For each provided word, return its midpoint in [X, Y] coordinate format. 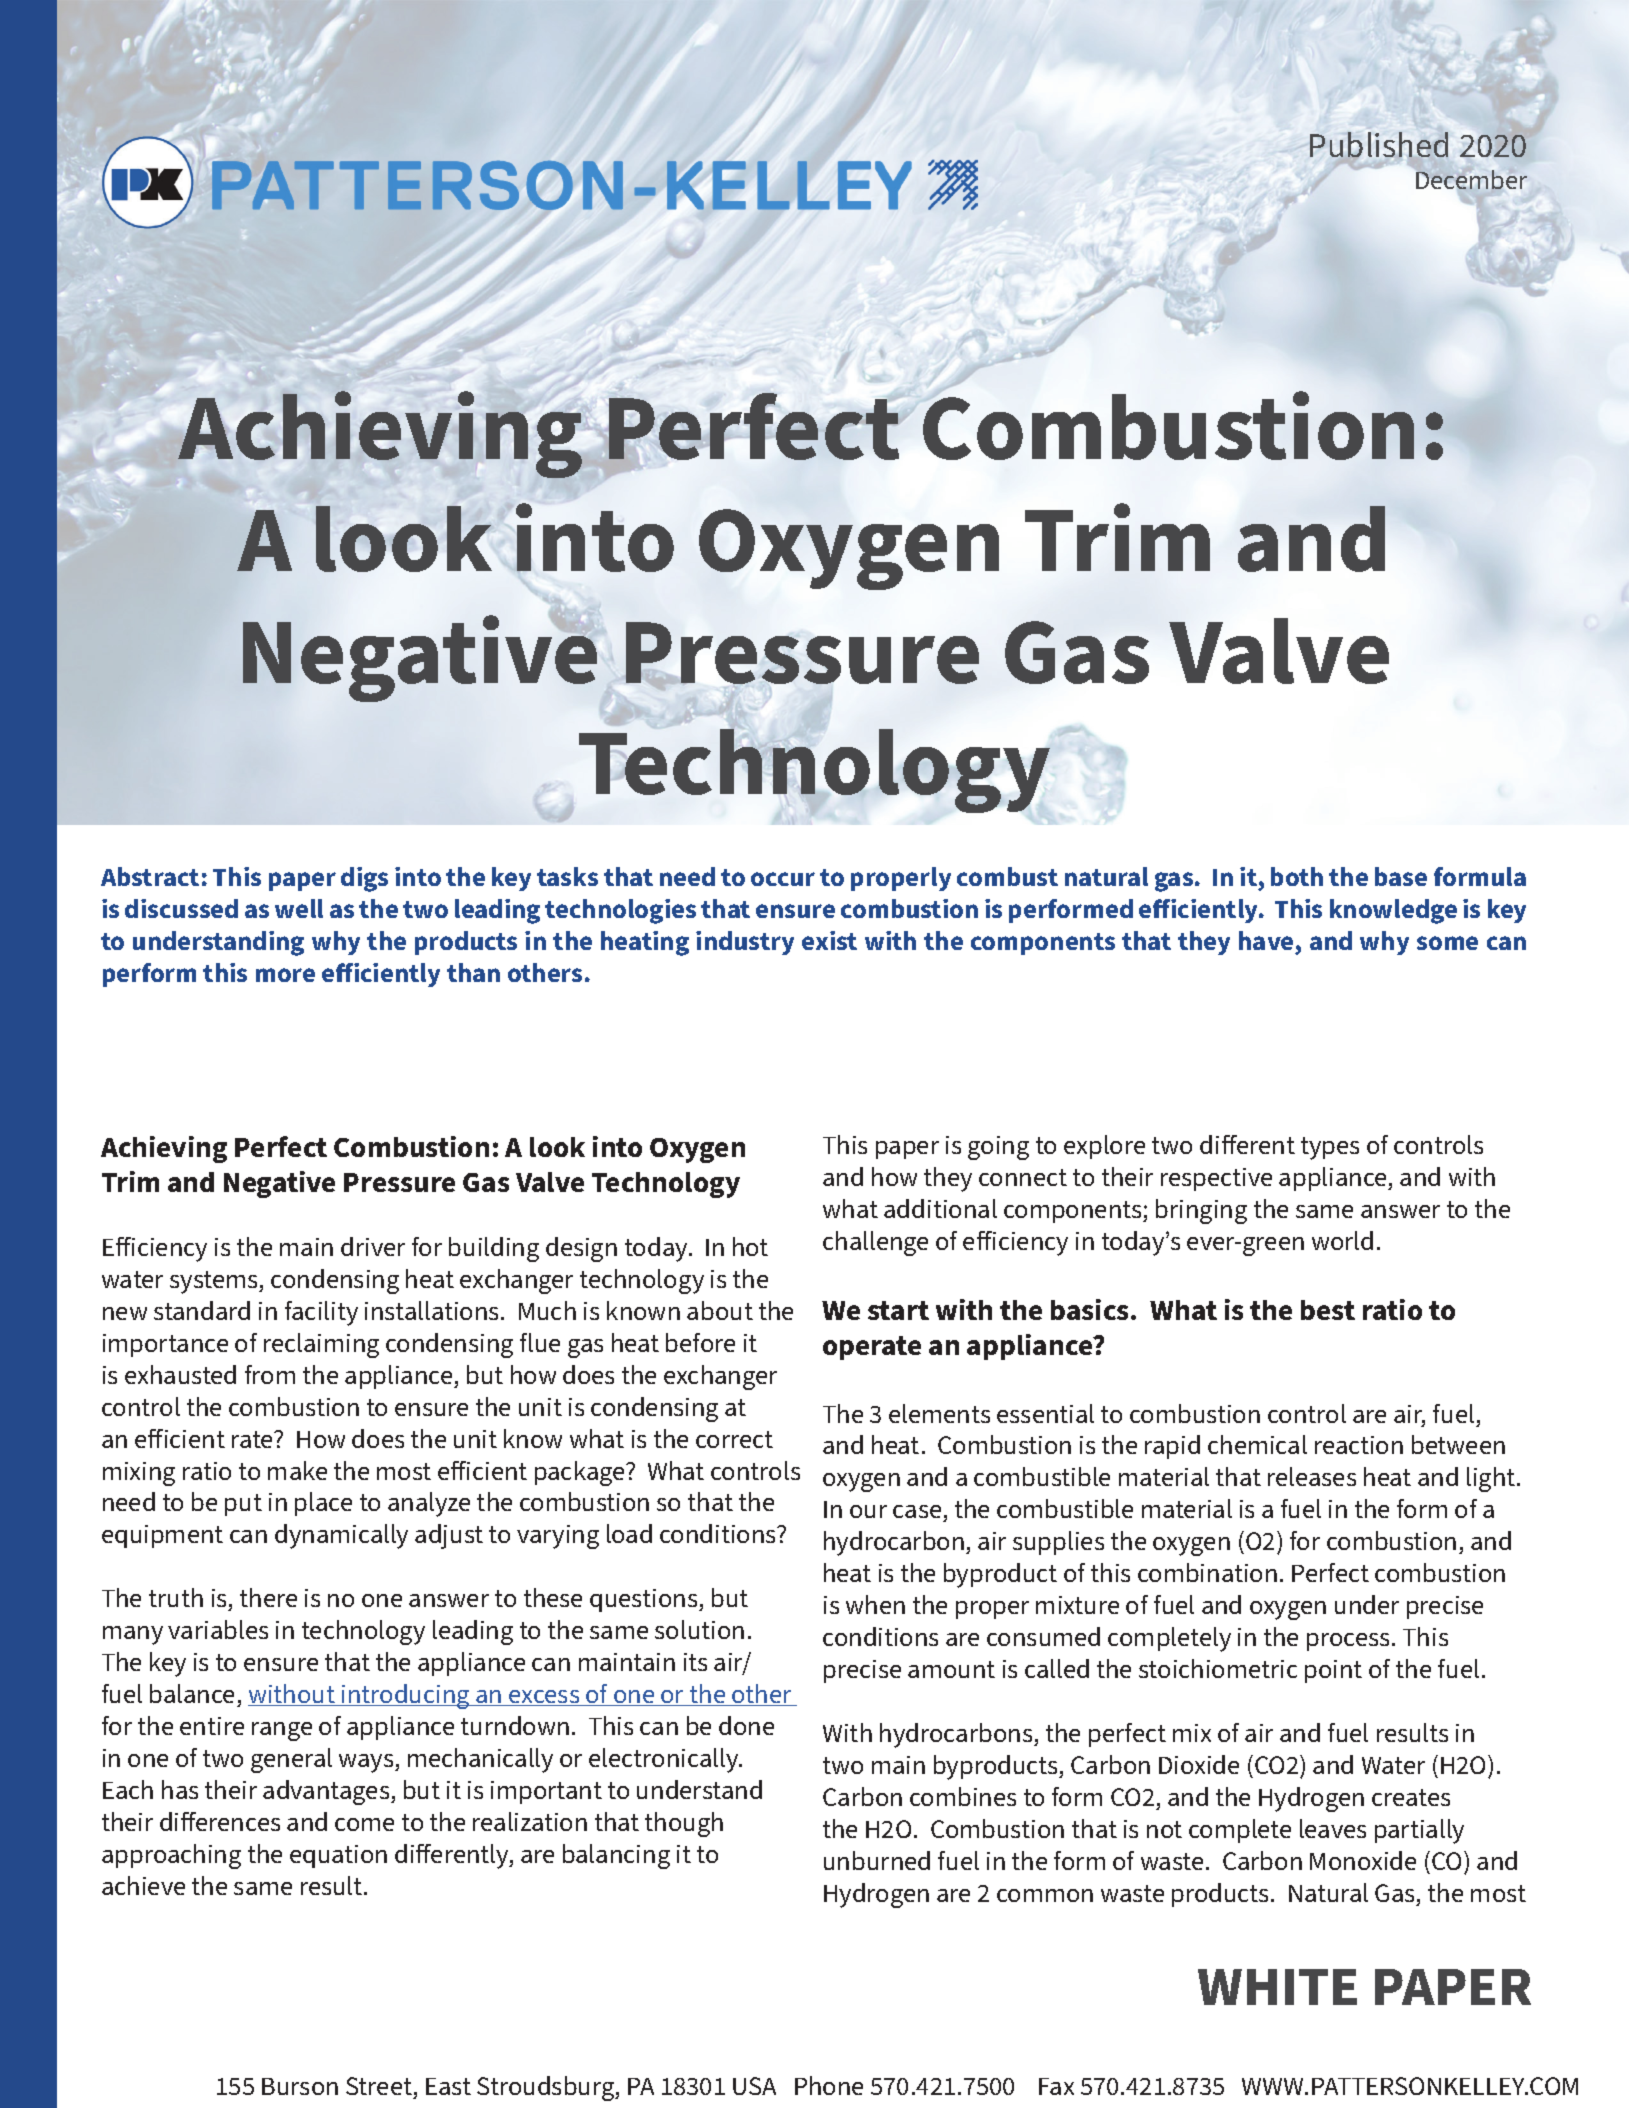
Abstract [150, 876]
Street [379, 2086]
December [1471, 179]
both [1297, 876]
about [720, 1310]
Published [1379, 144]
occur [783, 879]
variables [218, 1629]
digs [364, 879]
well [299, 908]
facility [321, 1313]
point [1333, 1671]
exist [829, 940]
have [1267, 942]
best [1328, 1310]
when [875, 1604]
